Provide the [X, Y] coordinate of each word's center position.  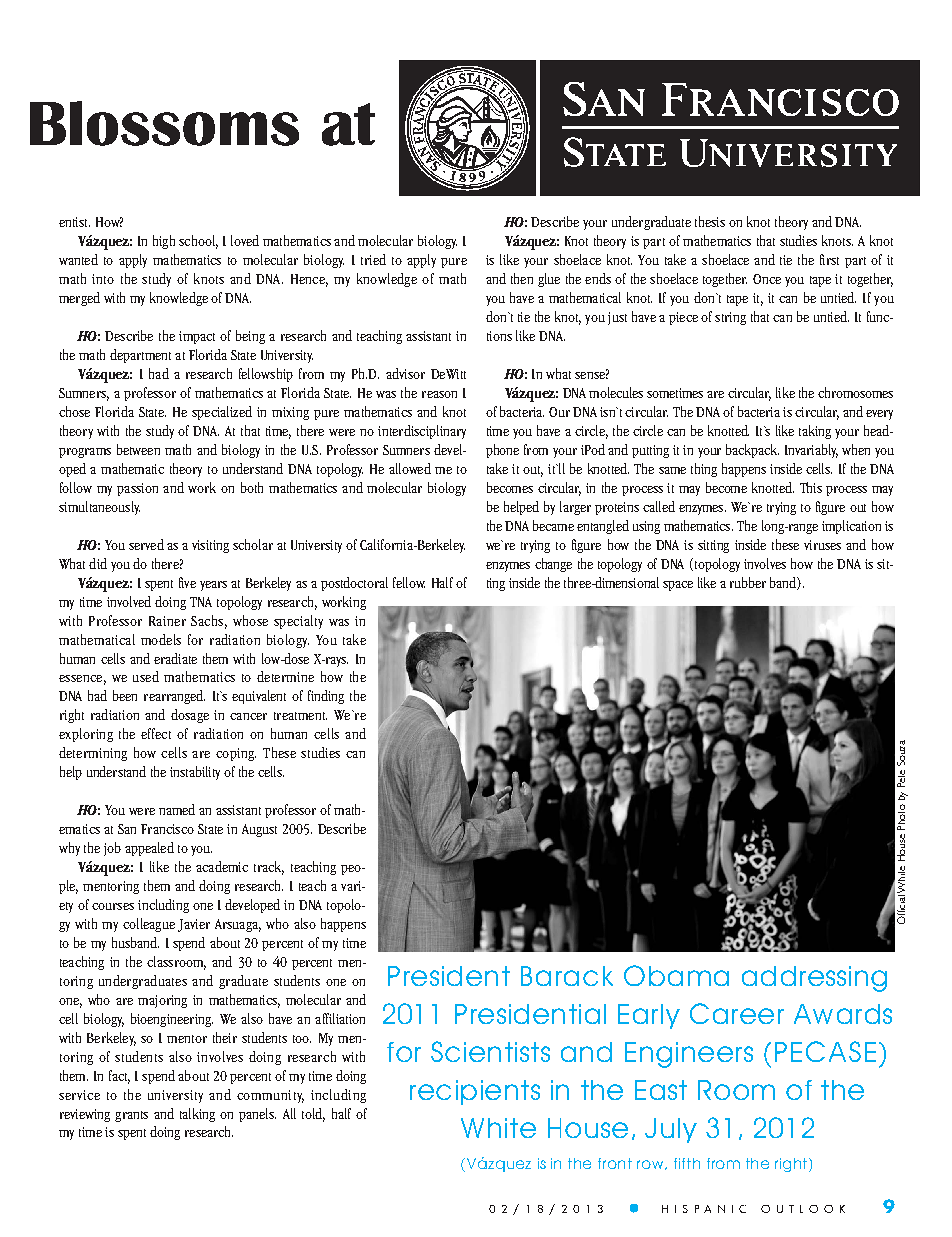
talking [197, 1115]
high [164, 242]
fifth [687, 1163]
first [829, 259]
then [522, 278]
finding [326, 697]
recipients [475, 1092]
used [146, 676]
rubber [748, 582]
